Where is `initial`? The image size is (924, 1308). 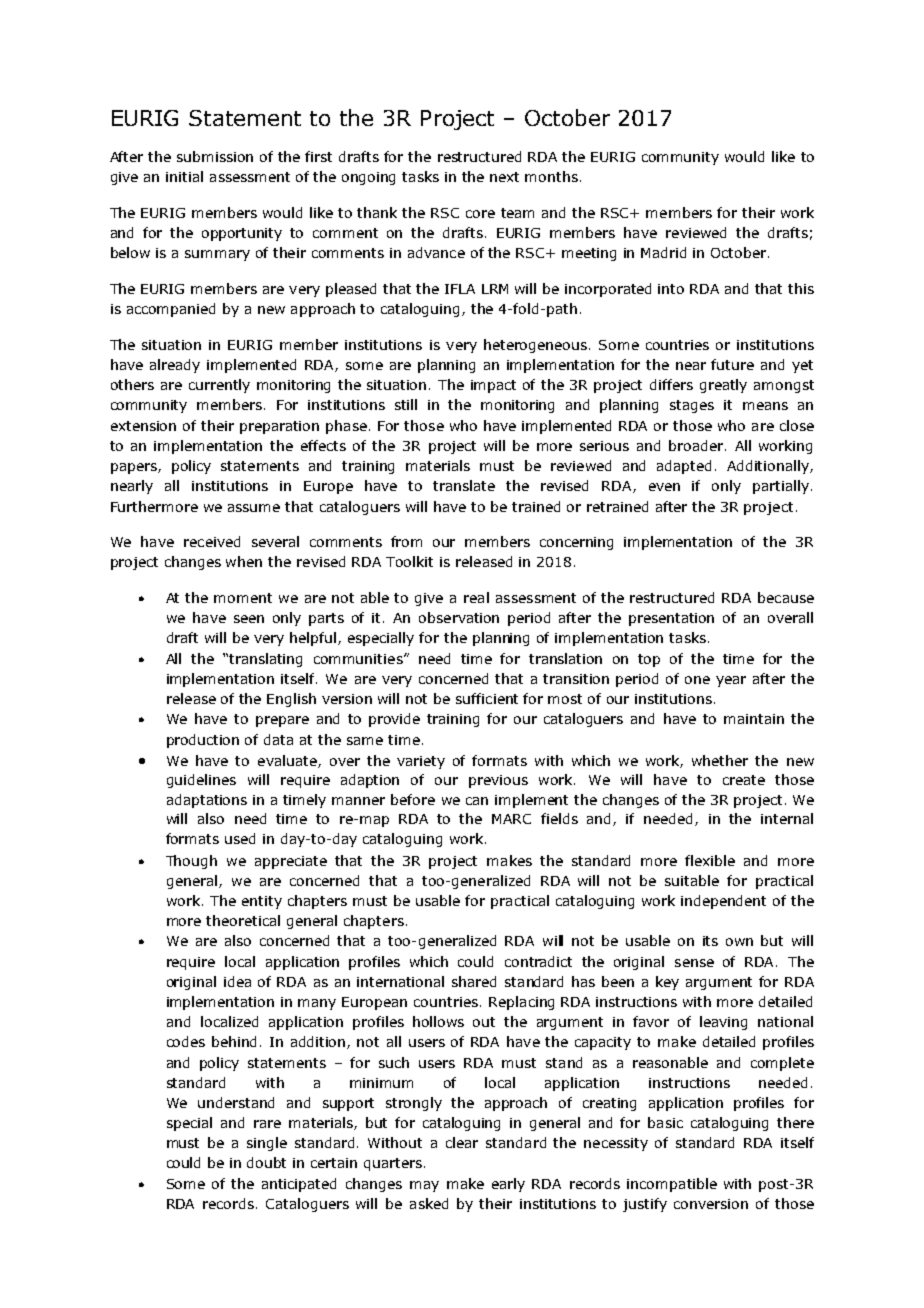
initial is located at coordinates (184, 176).
